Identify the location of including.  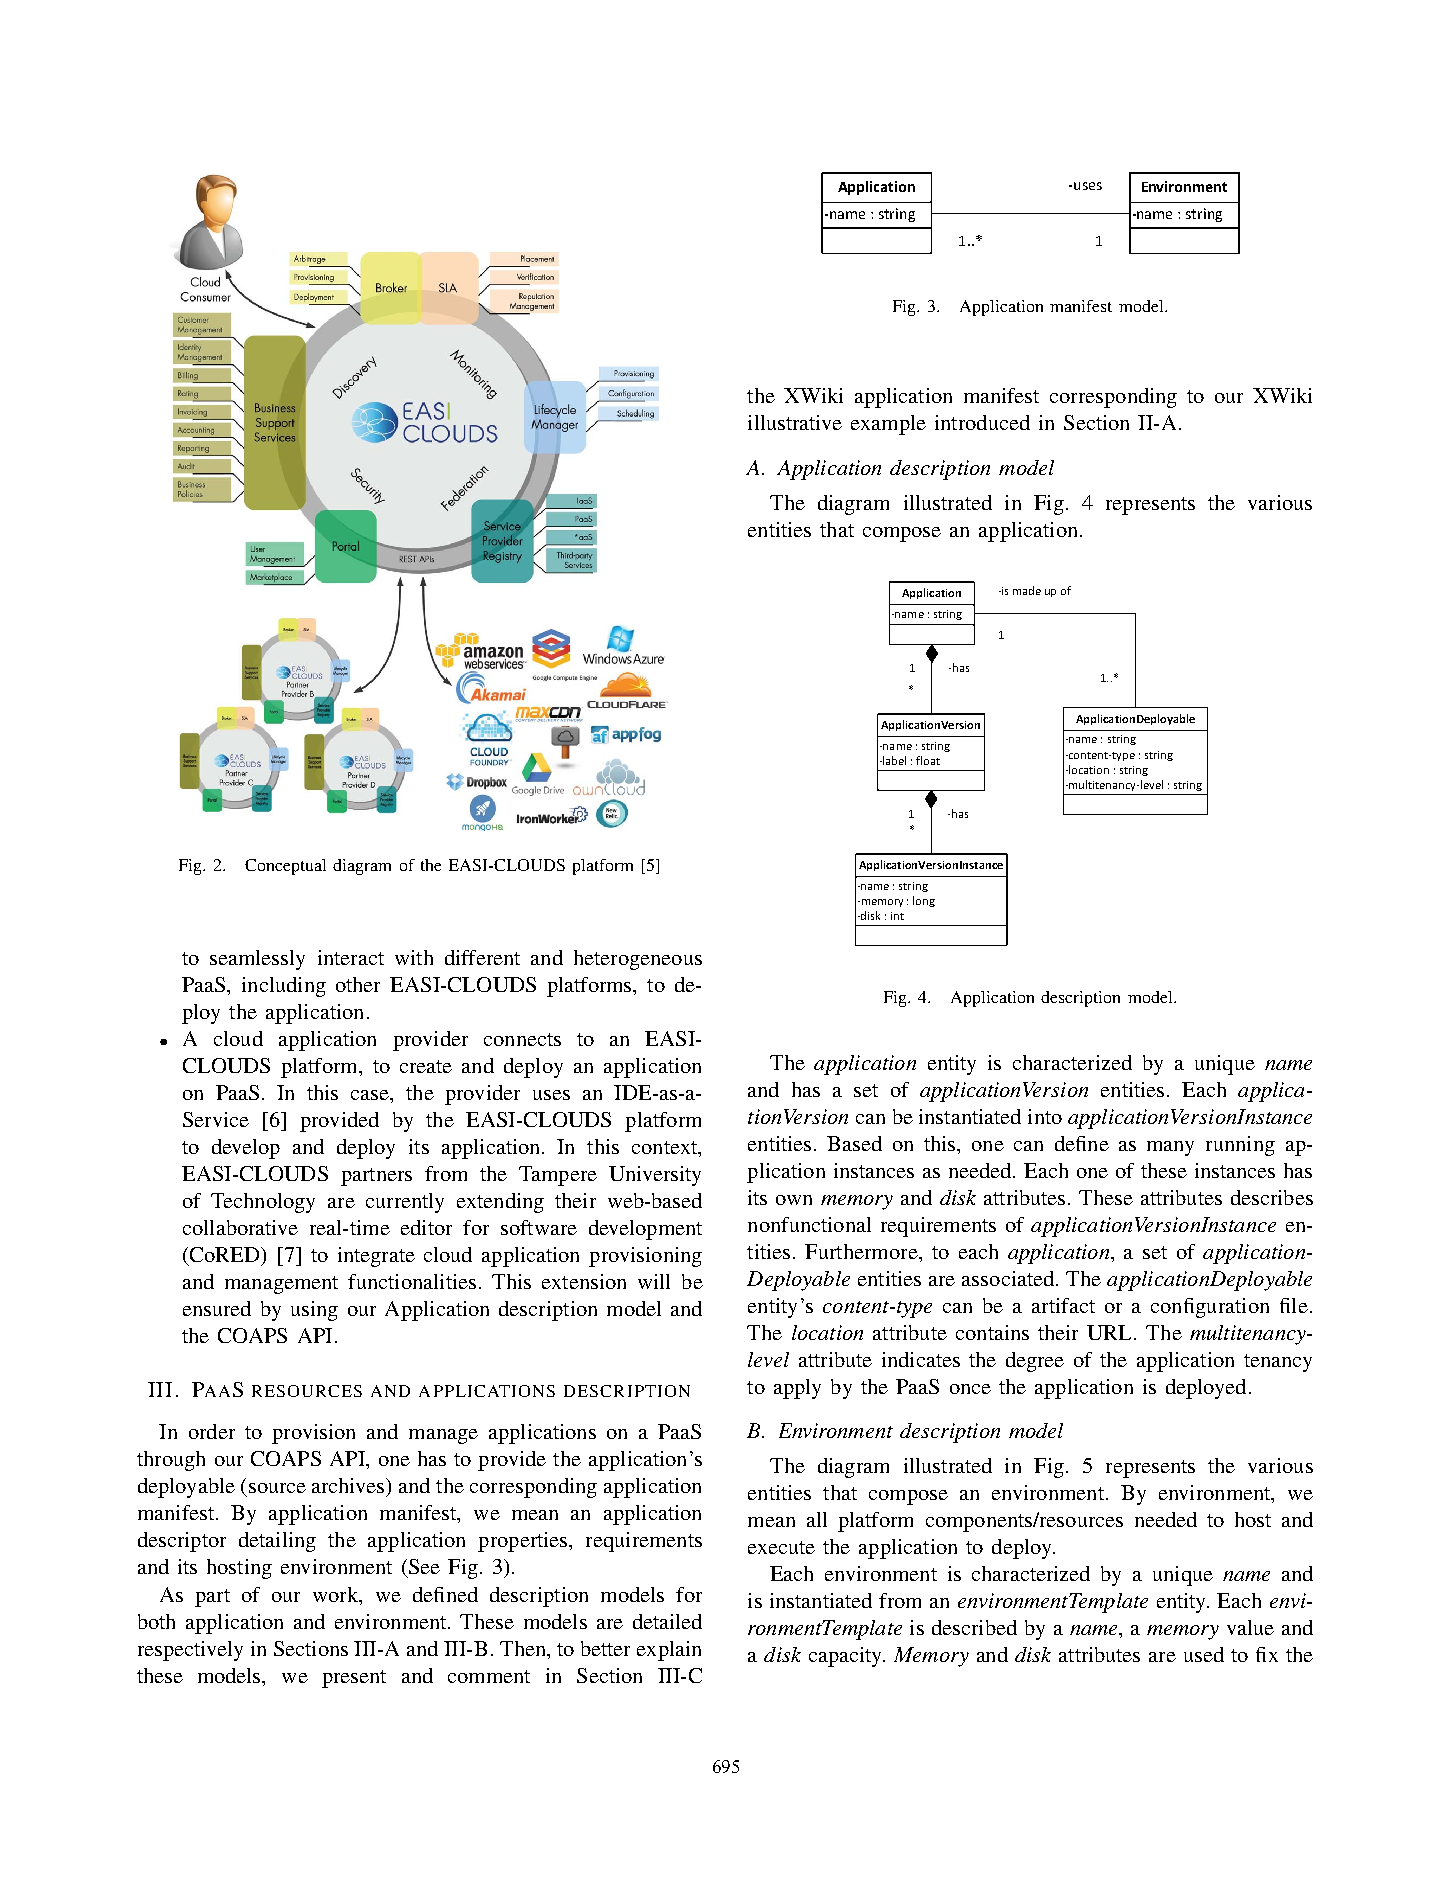
(284, 987).
